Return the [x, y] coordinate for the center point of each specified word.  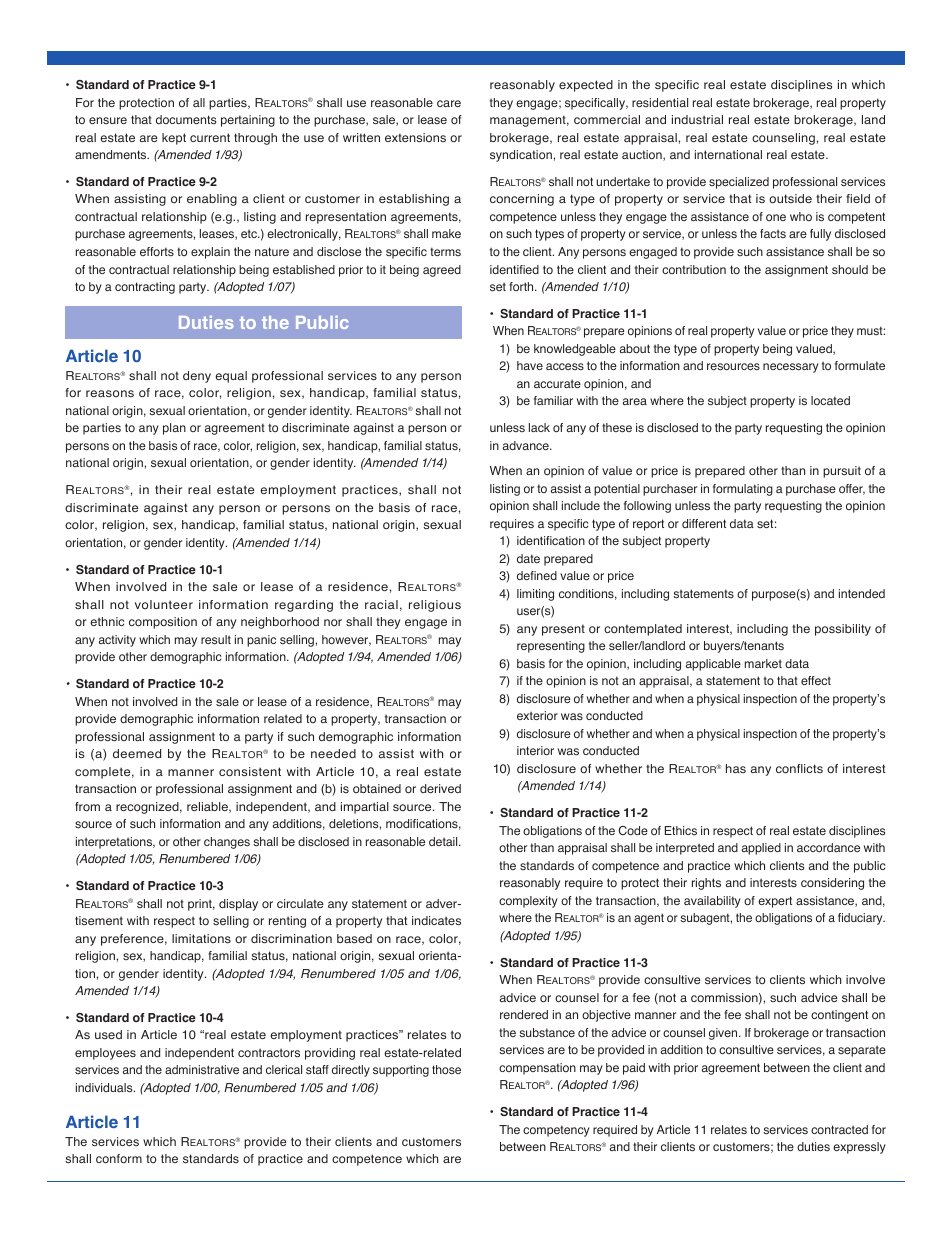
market [763, 663]
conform [119, 1158]
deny [197, 377]
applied [761, 849]
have [530, 365]
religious [435, 606]
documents [186, 119]
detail [444, 841]
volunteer [164, 604]
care [449, 103]
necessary [791, 368]
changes [227, 843]
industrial [697, 119]
